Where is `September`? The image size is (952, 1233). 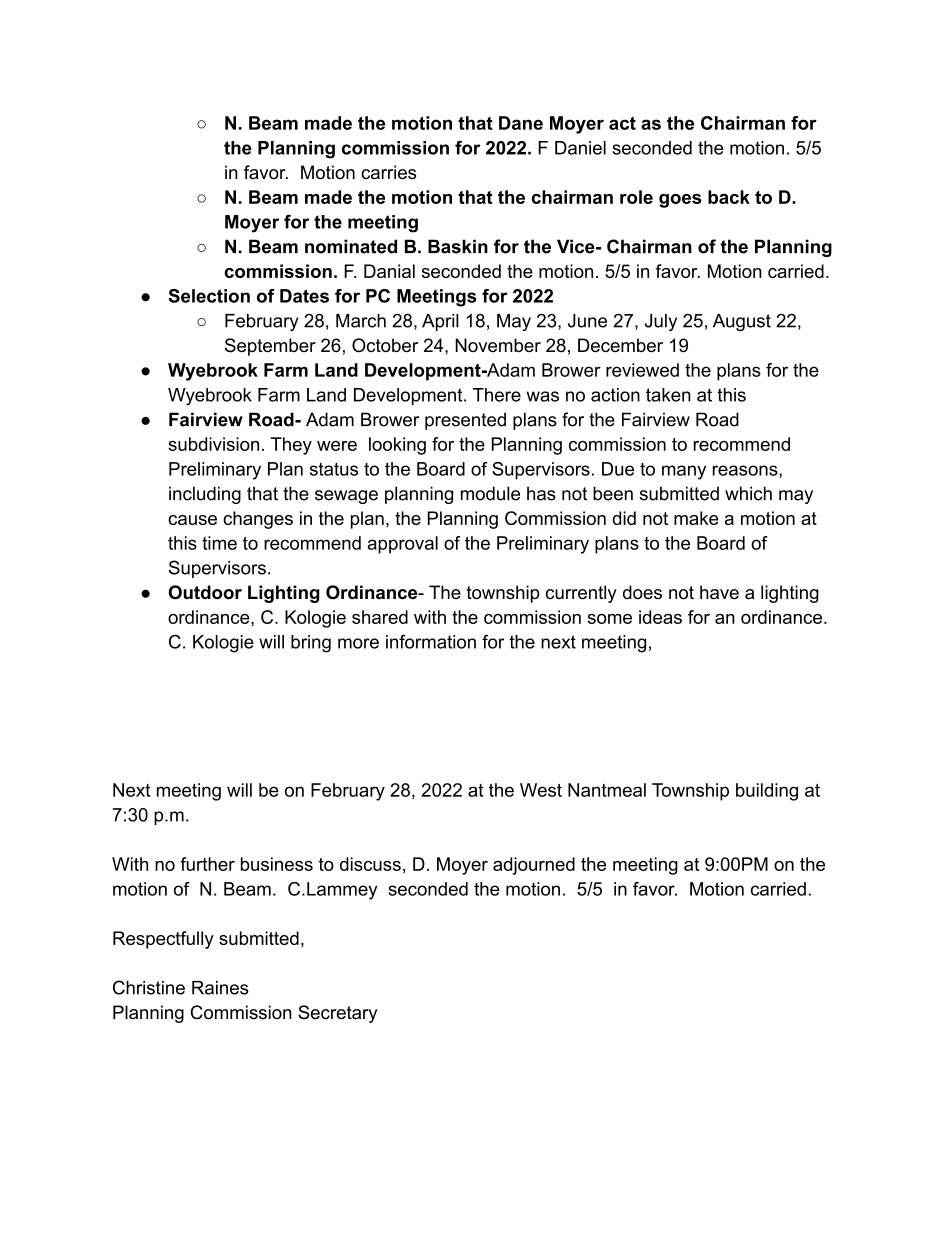
September is located at coordinates (270, 347).
